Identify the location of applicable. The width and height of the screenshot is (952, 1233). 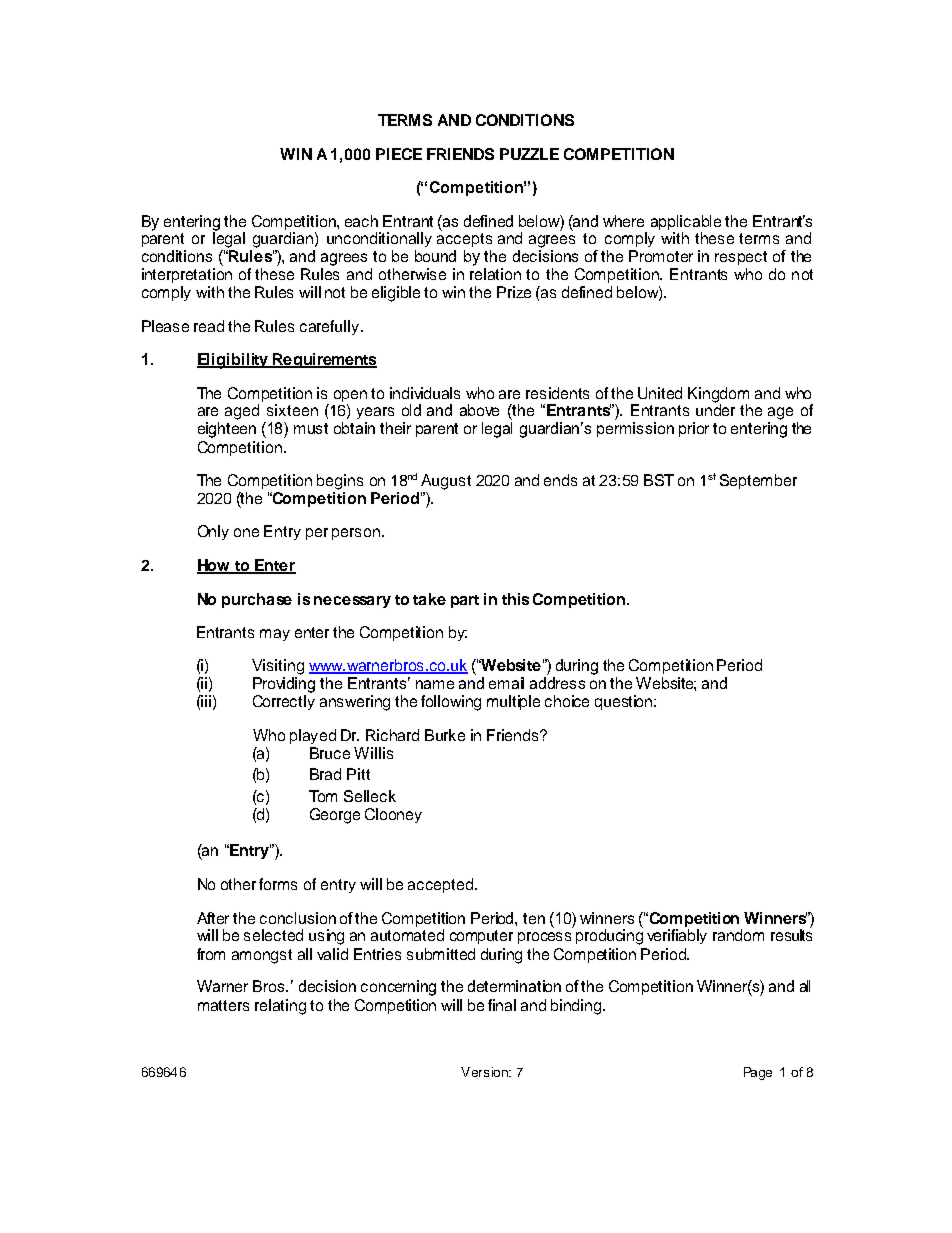
(686, 224).
